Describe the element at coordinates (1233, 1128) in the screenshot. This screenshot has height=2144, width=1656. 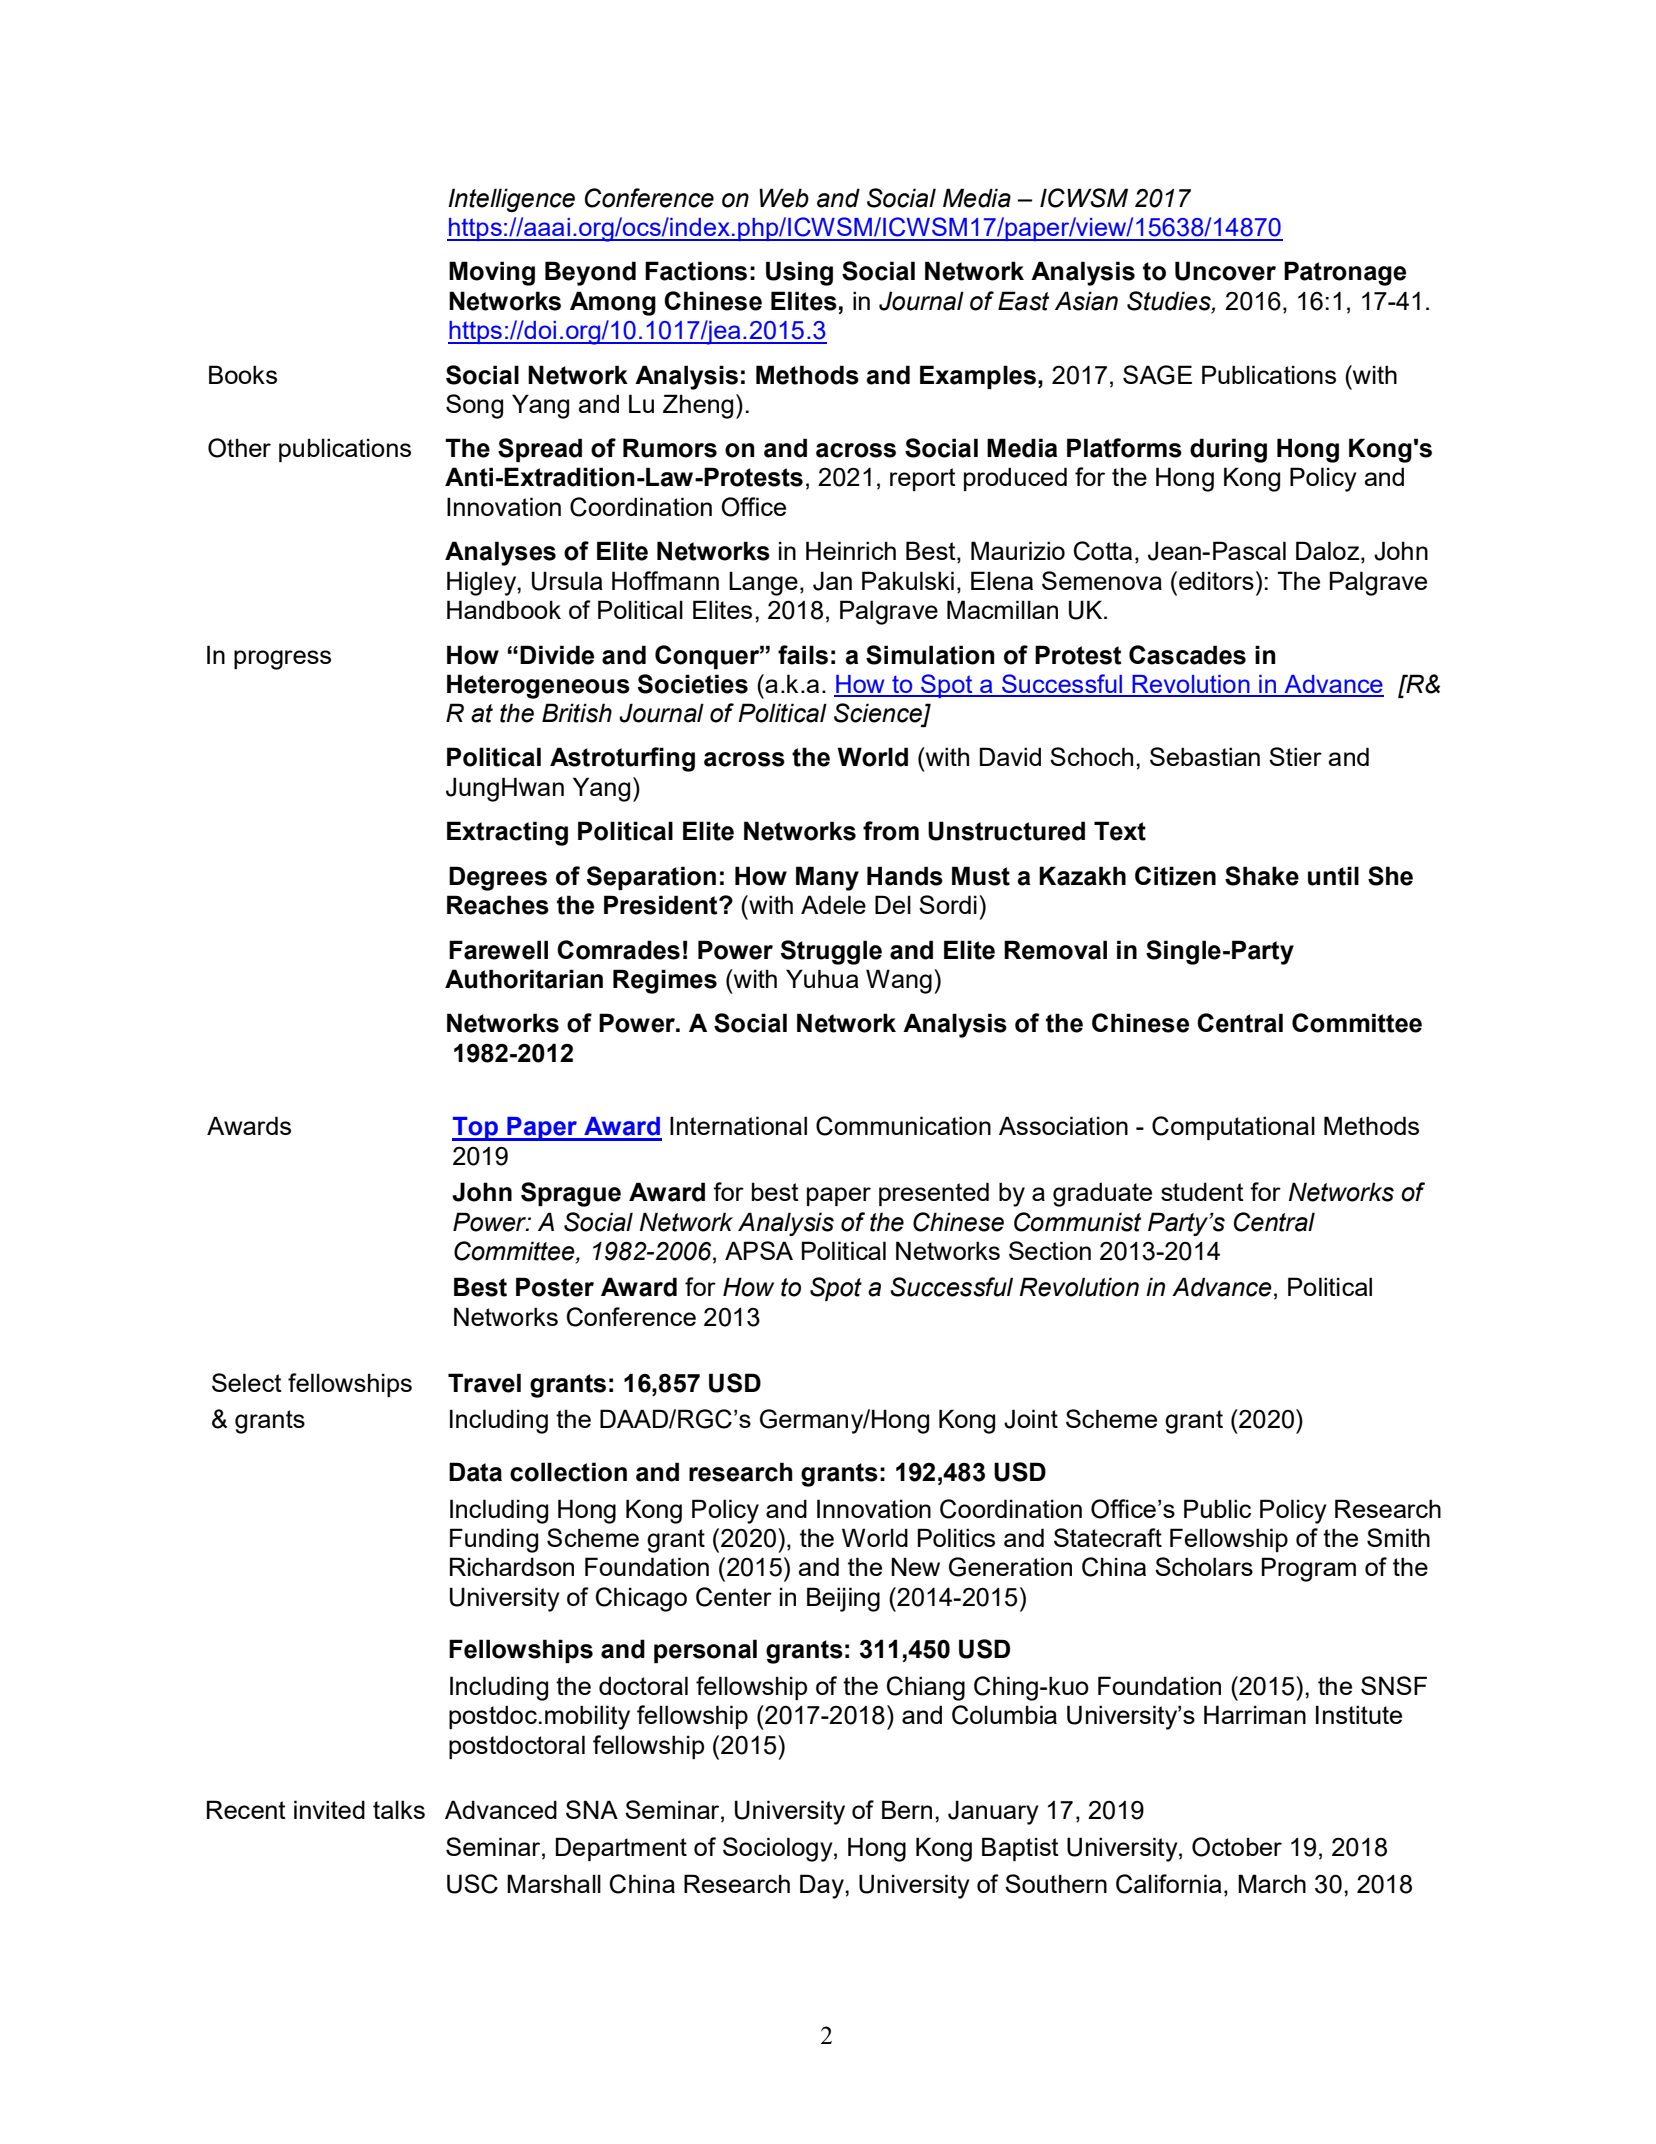
I see `Computational` at that location.
